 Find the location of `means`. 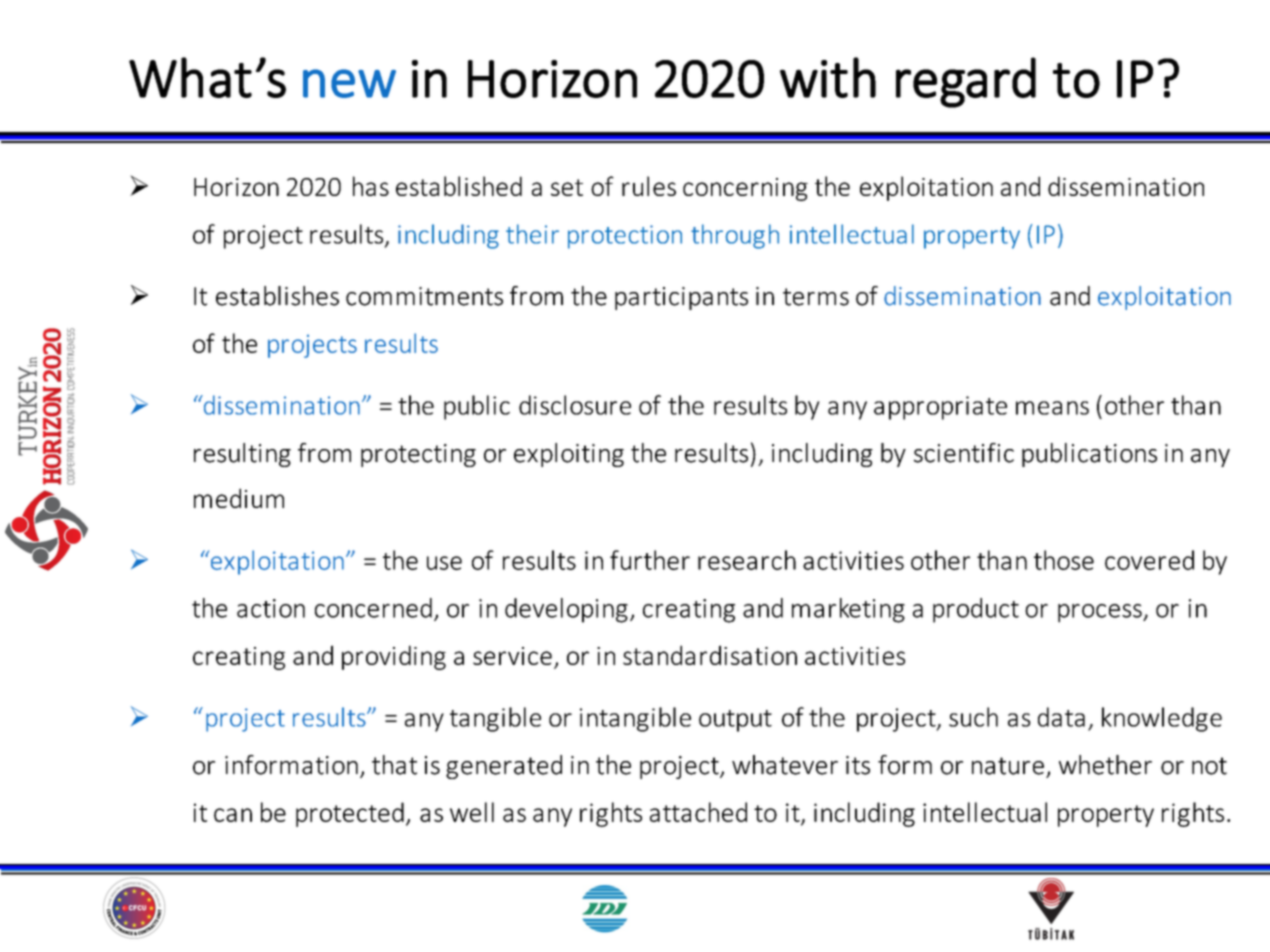

means is located at coordinates (1052, 408).
